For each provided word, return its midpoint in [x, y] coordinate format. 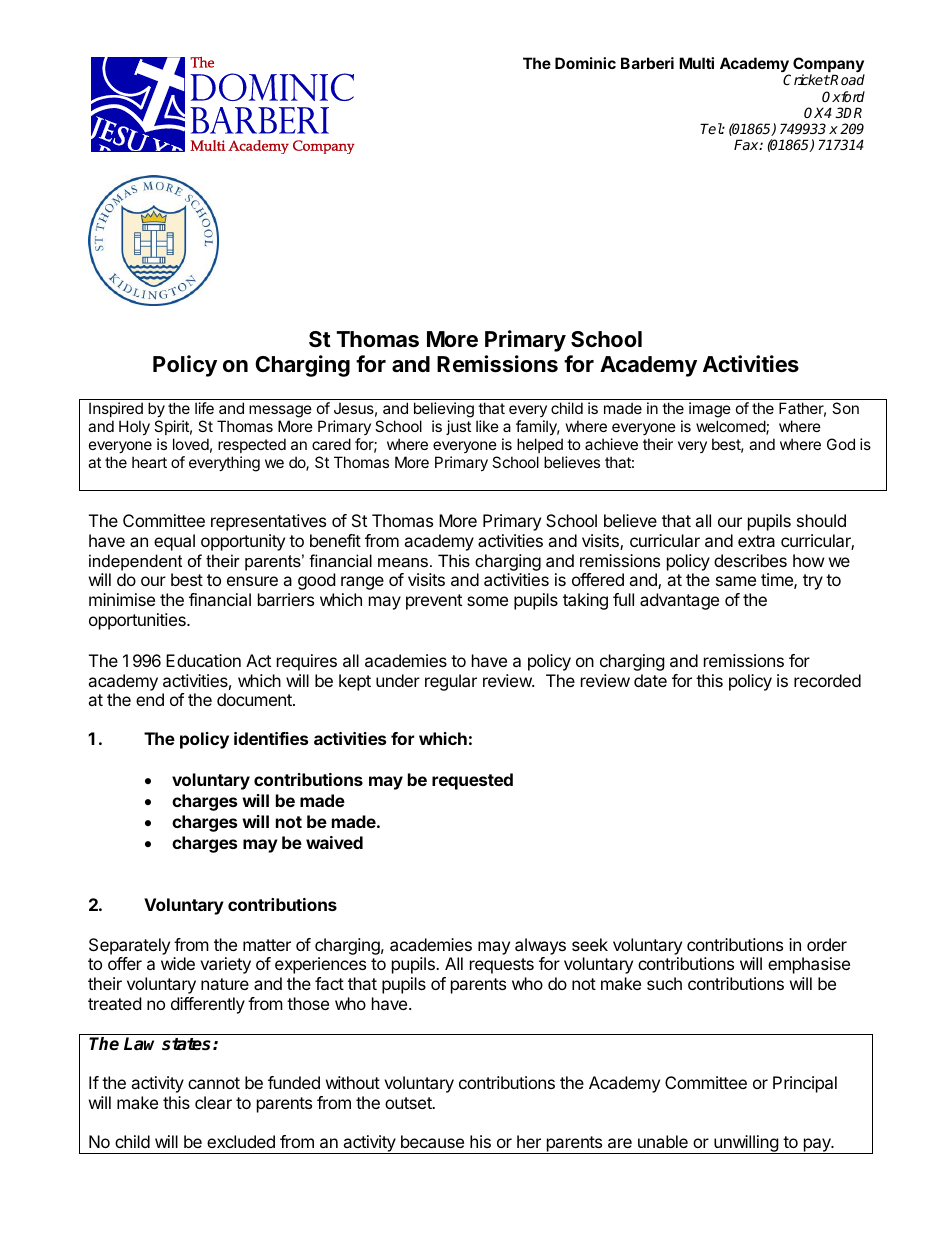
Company [829, 66]
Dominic [585, 63]
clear [213, 1102]
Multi [696, 63]
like [487, 426]
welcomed [731, 427]
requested [472, 781]
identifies [271, 738]
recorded [827, 680]
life [204, 408]
